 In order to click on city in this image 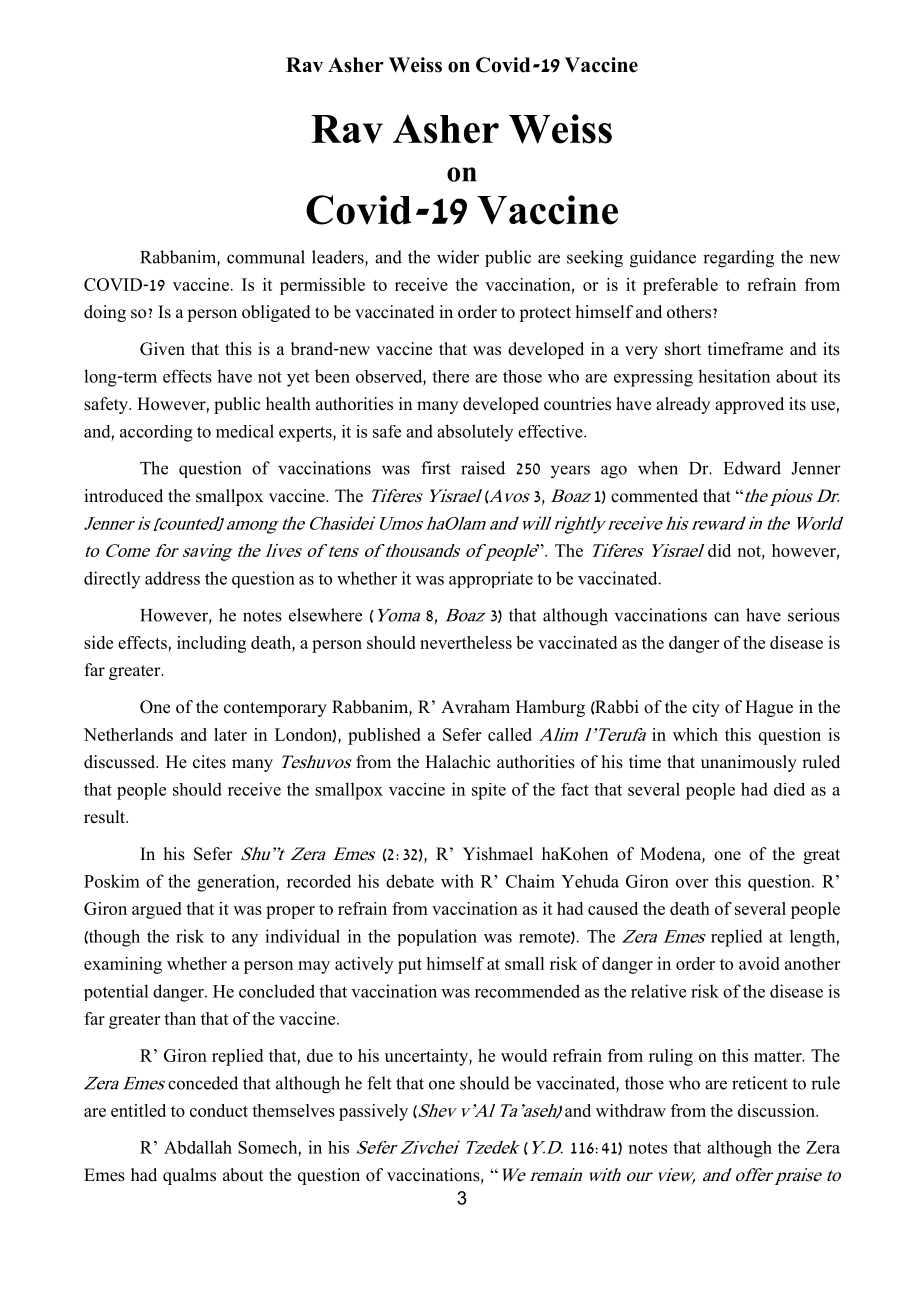, I will do `click(706, 708)`.
